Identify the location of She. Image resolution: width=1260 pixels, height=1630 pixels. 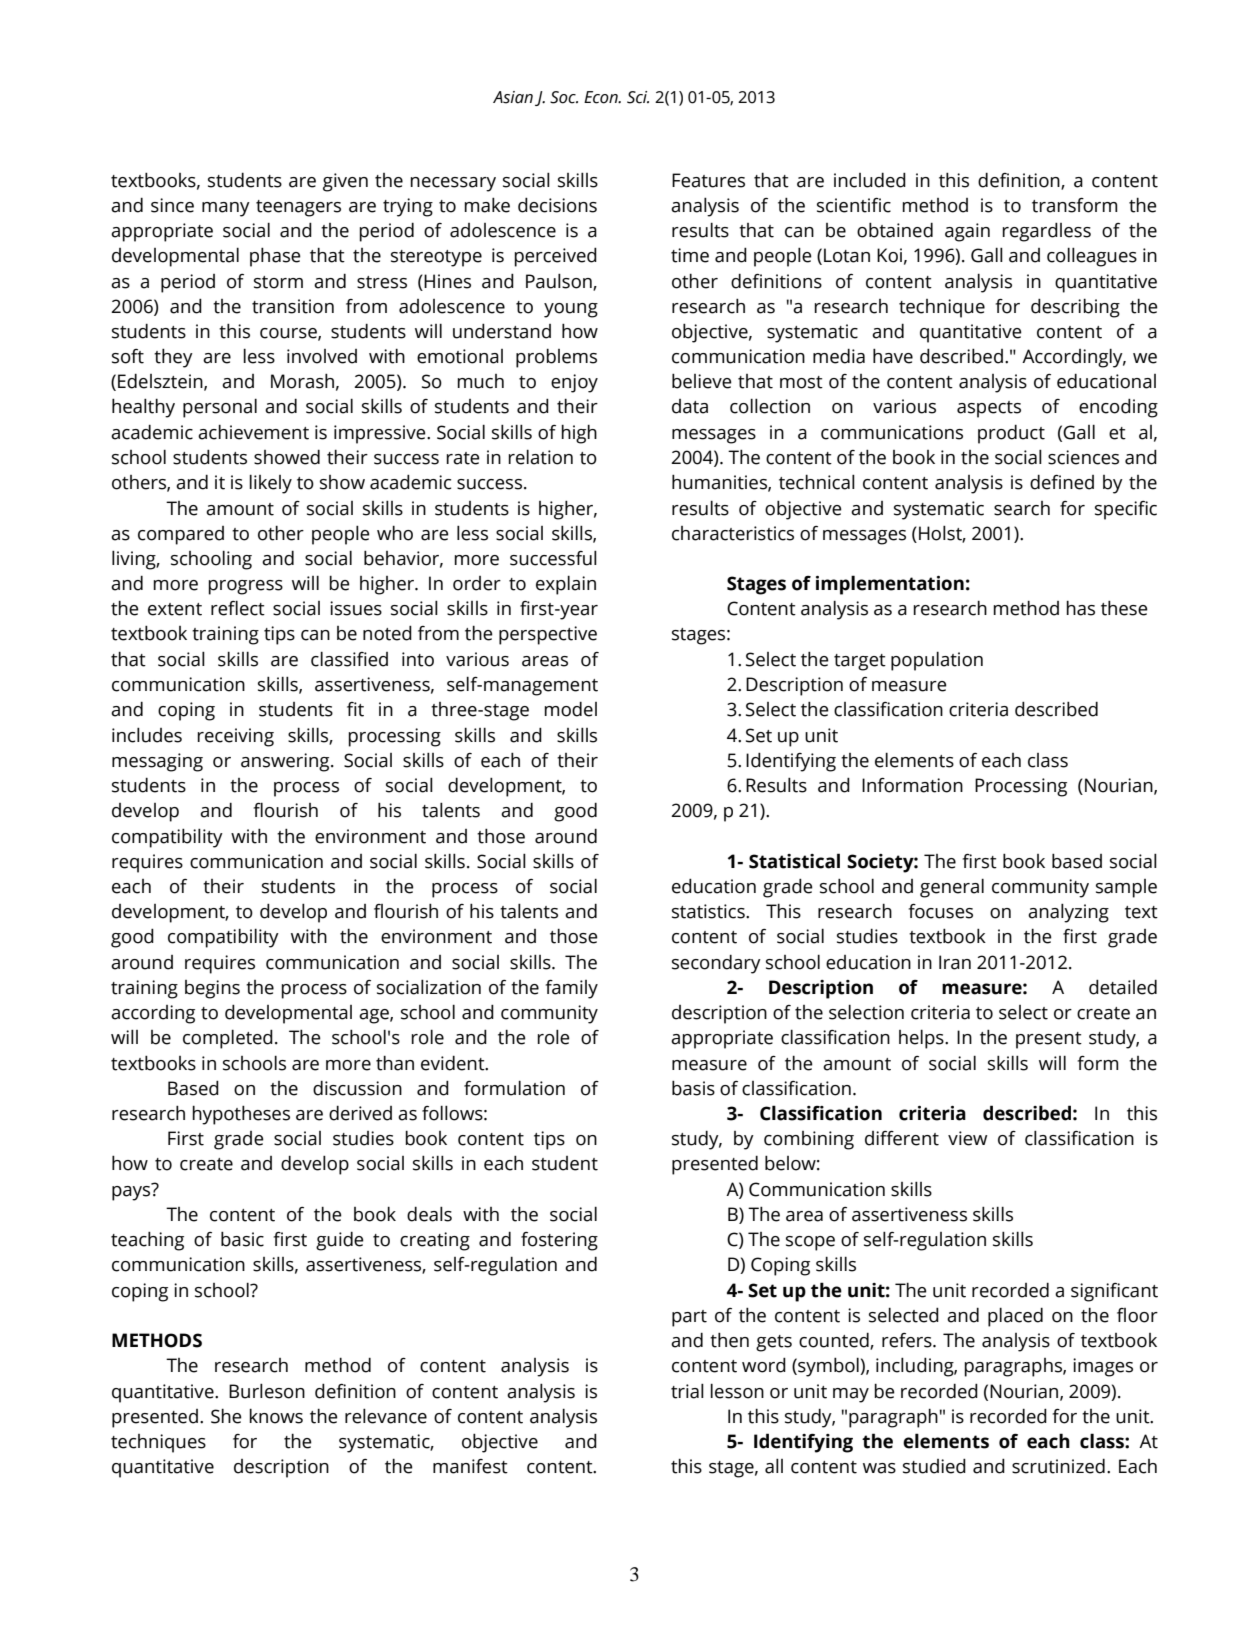
(226, 1416).
